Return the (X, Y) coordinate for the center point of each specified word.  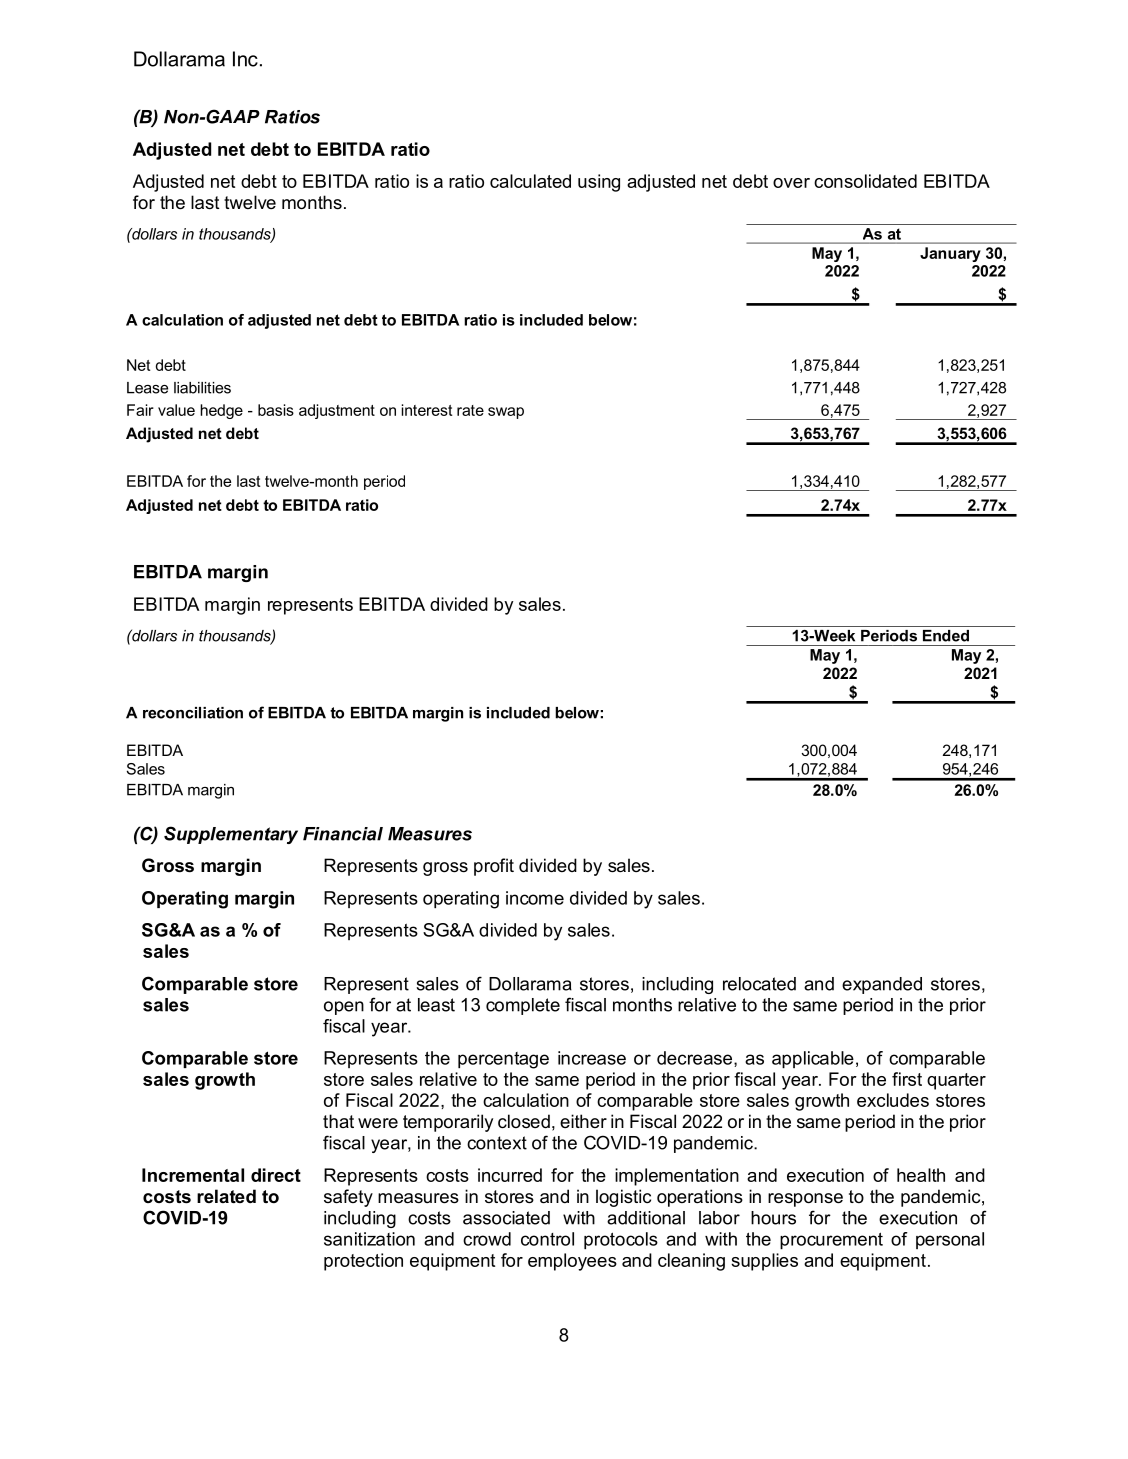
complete (523, 1006)
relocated (759, 984)
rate (470, 410)
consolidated (865, 181)
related (226, 1196)
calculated (530, 181)
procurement (831, 1240)
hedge (221, 411)
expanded (882, 985)
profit (494, 867)
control (547, 1239)
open (344, 1008)
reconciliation (193, 713)
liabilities (202, 388)
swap (506, 413)
